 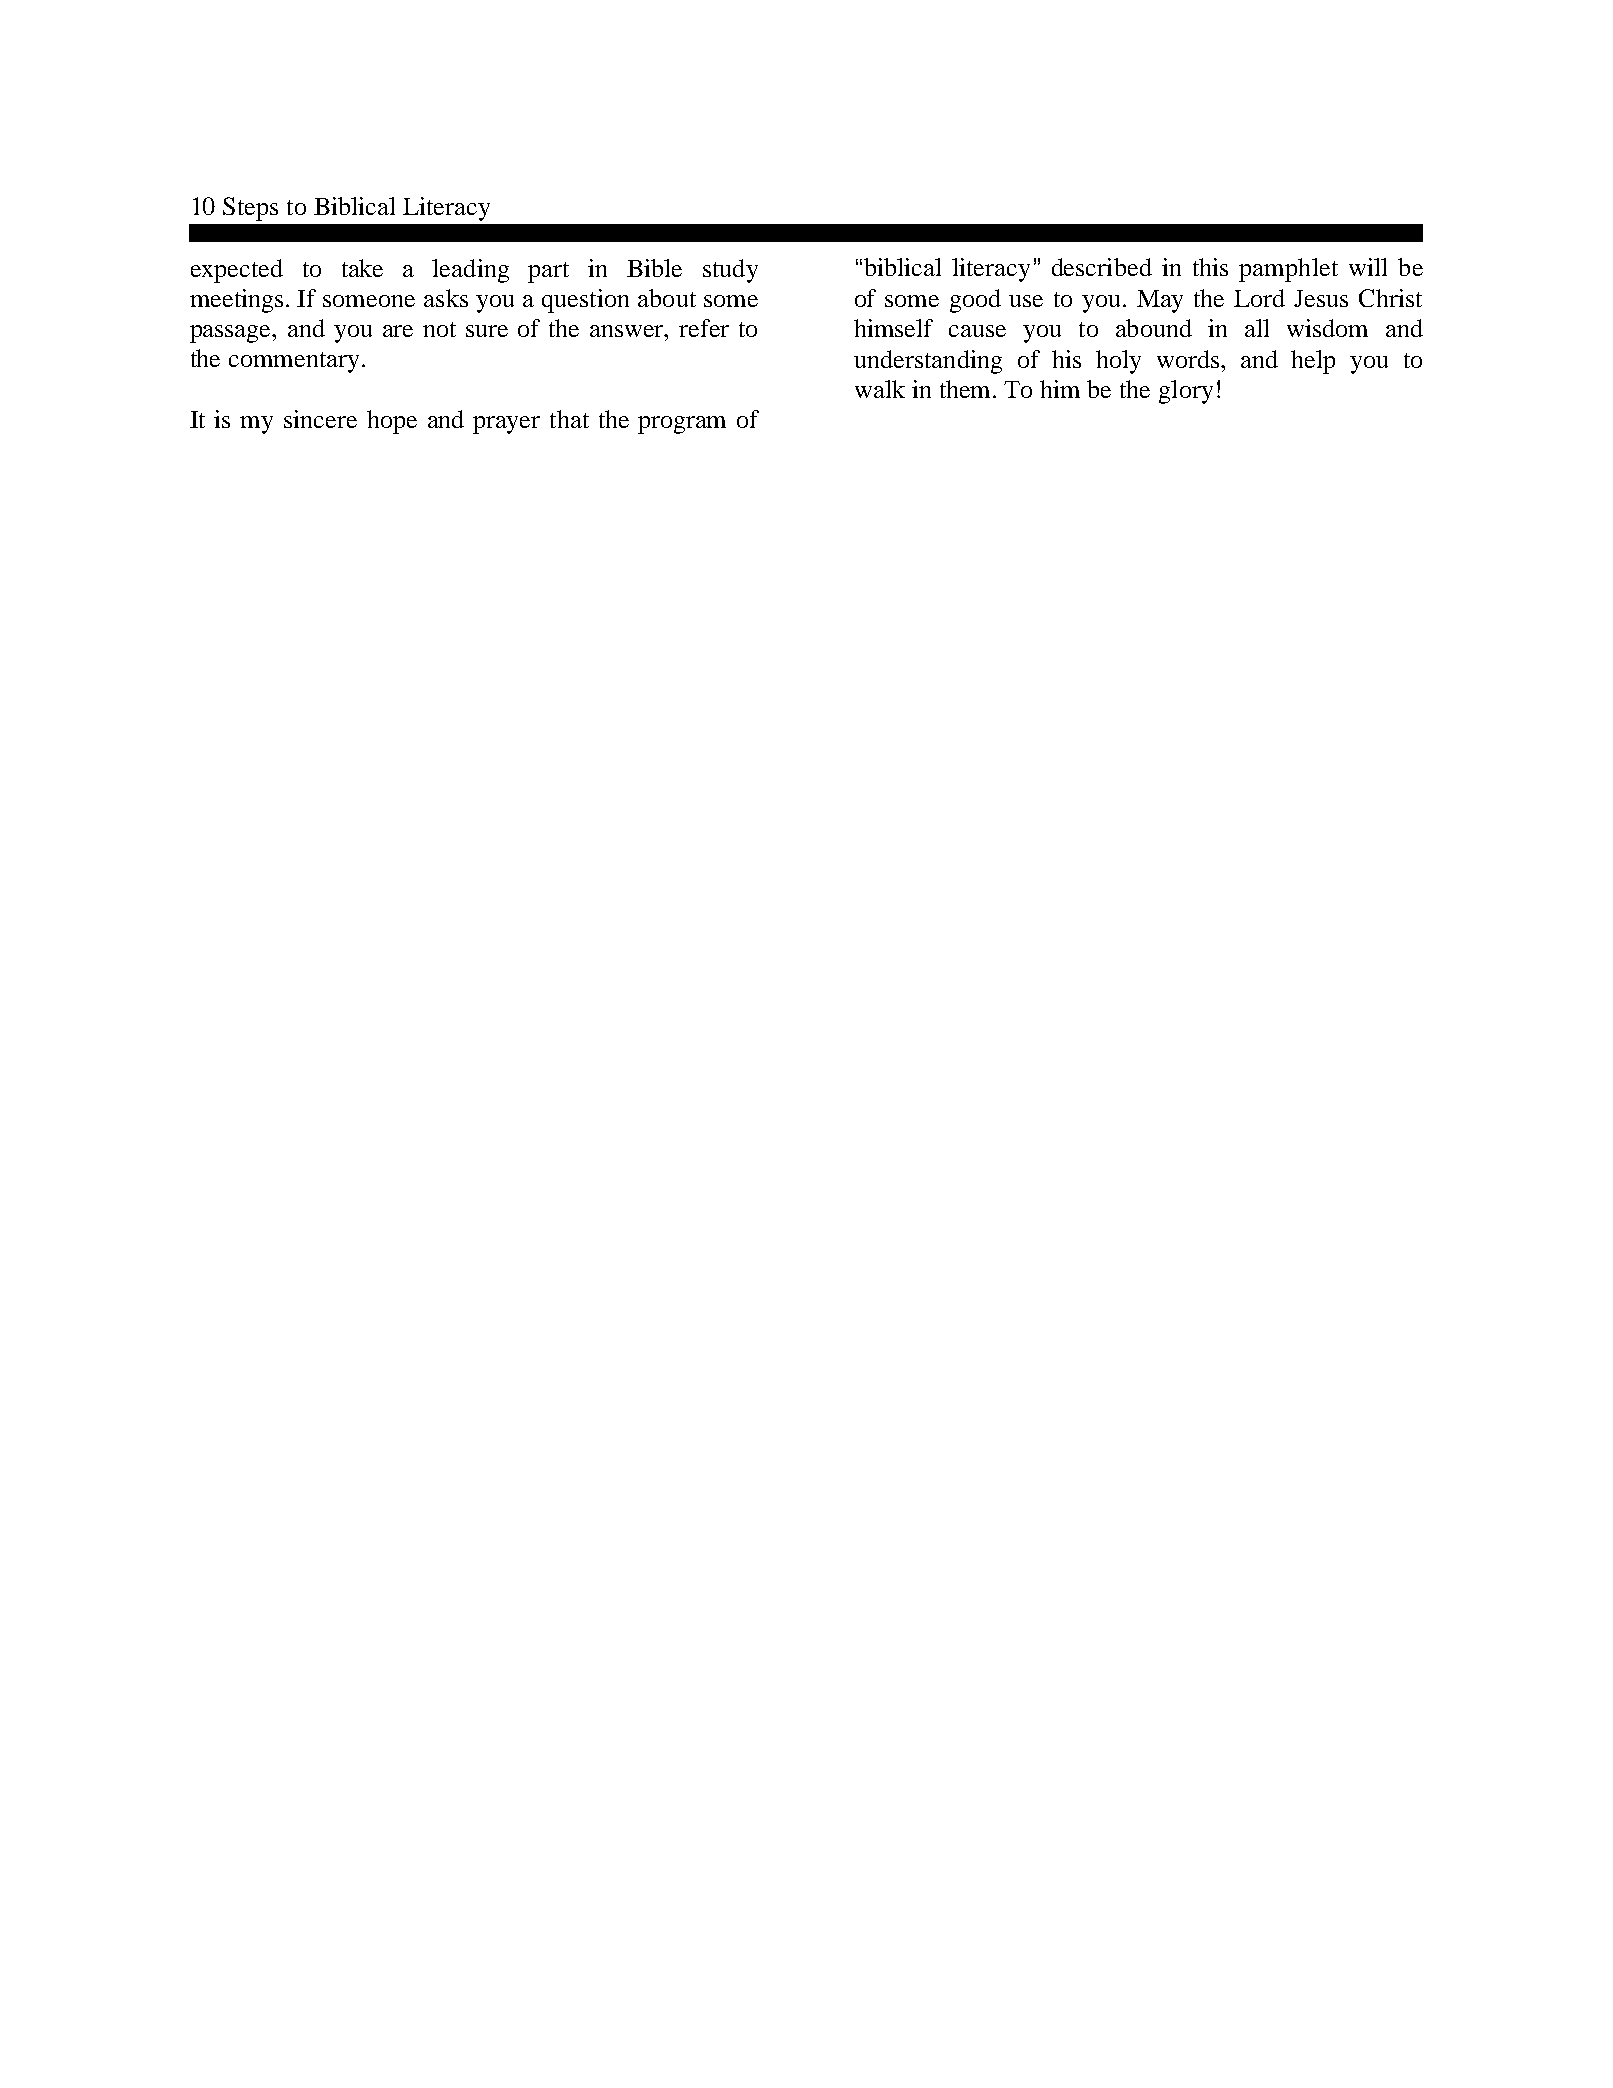 I want to click on leading, so click(x=470, y=271).
